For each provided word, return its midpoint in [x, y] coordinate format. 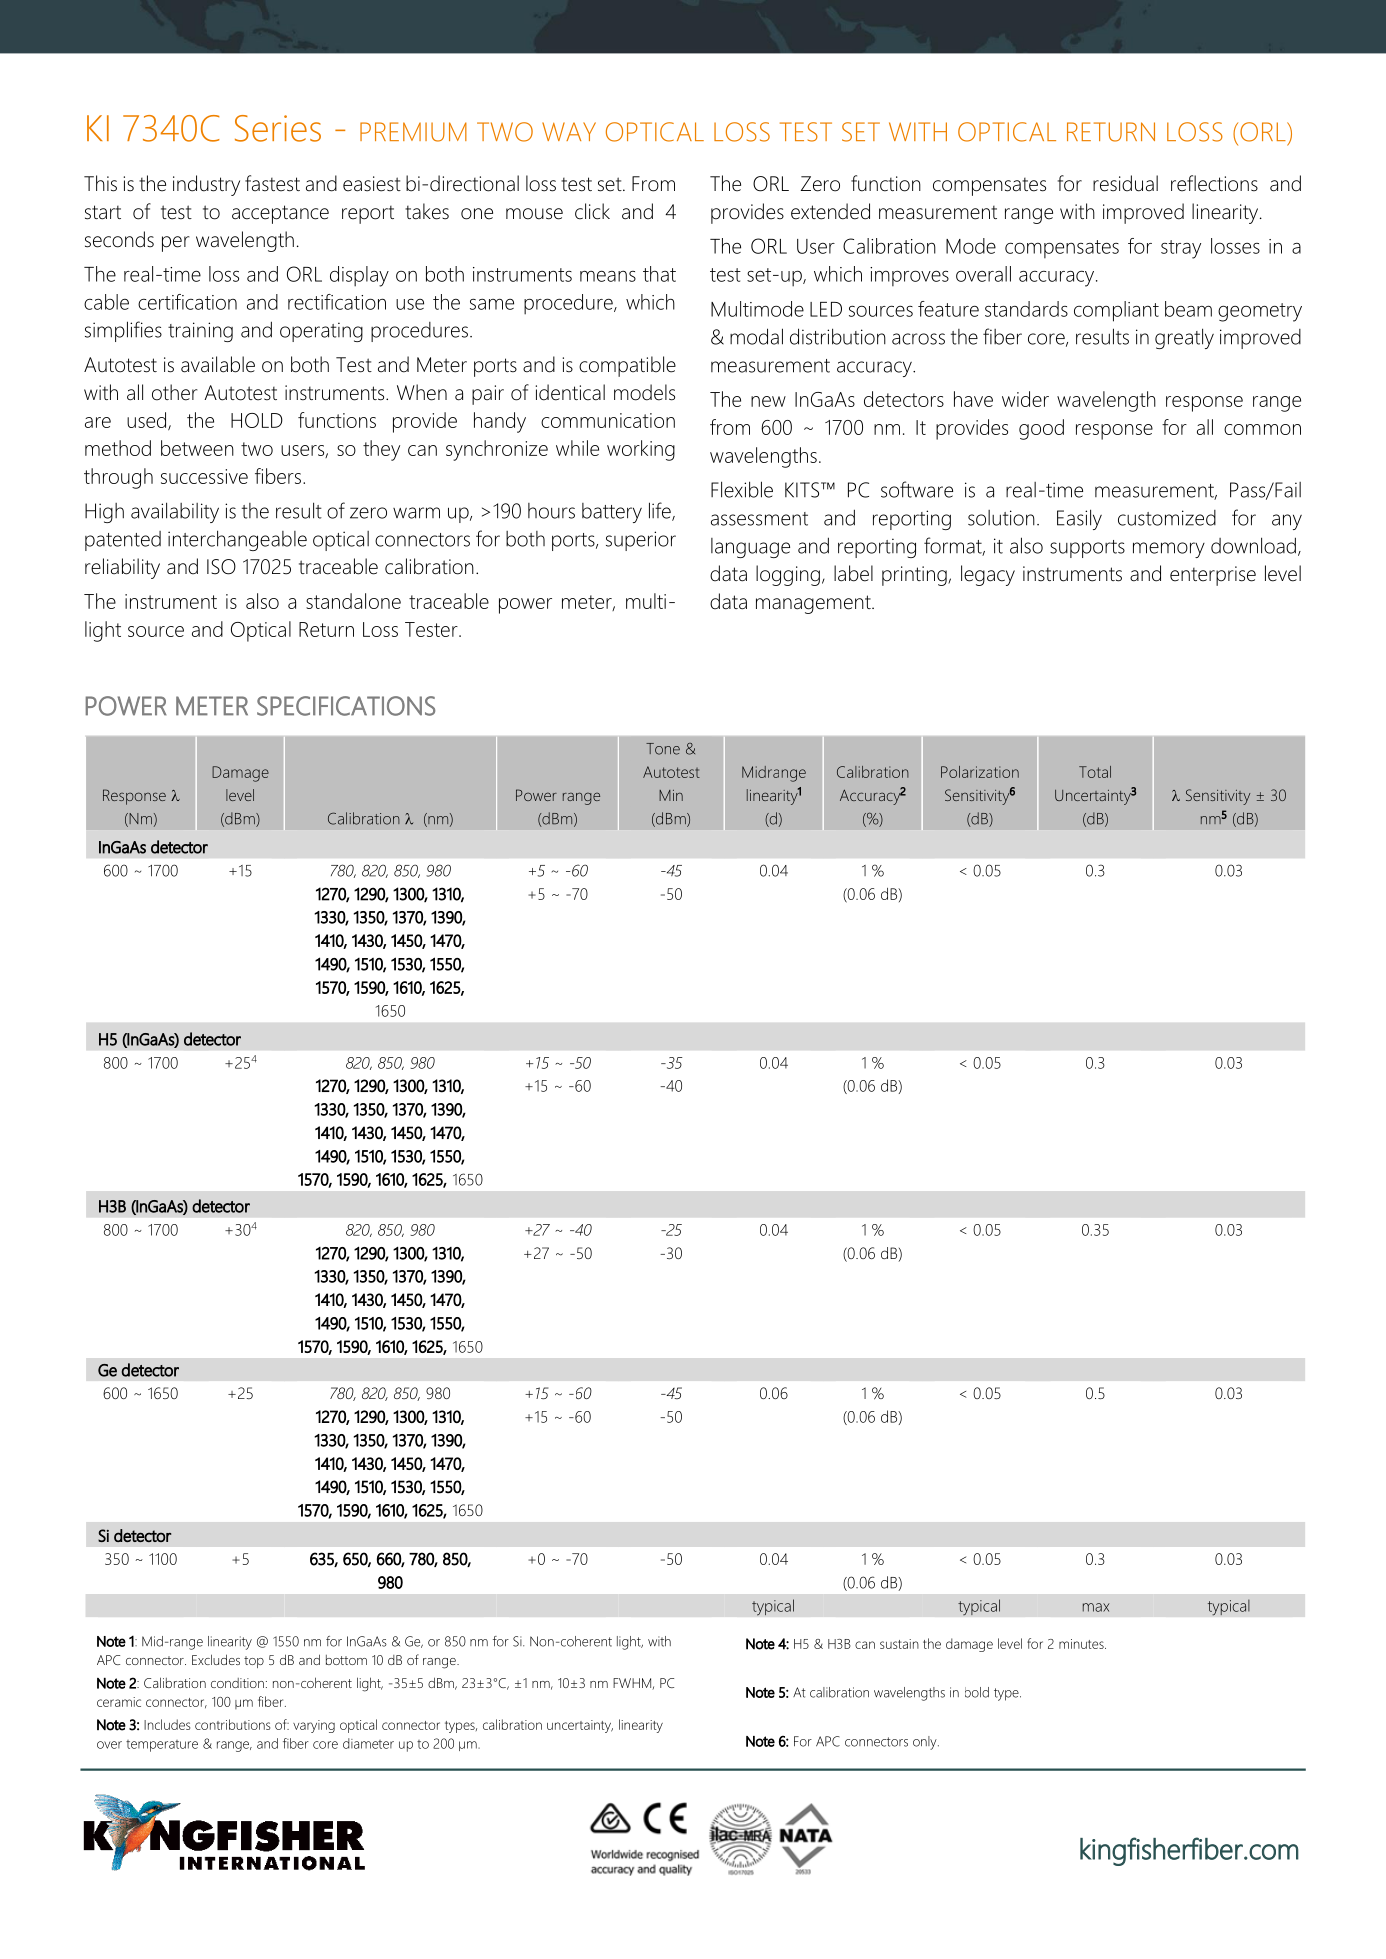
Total [1095, 772]
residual [1125, 183]
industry [206, 185]
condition [237, 1683]
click [592, 211]
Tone [663, 749]
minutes [1082, 1644]
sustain [899, 1644]
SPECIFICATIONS [346, 706]
